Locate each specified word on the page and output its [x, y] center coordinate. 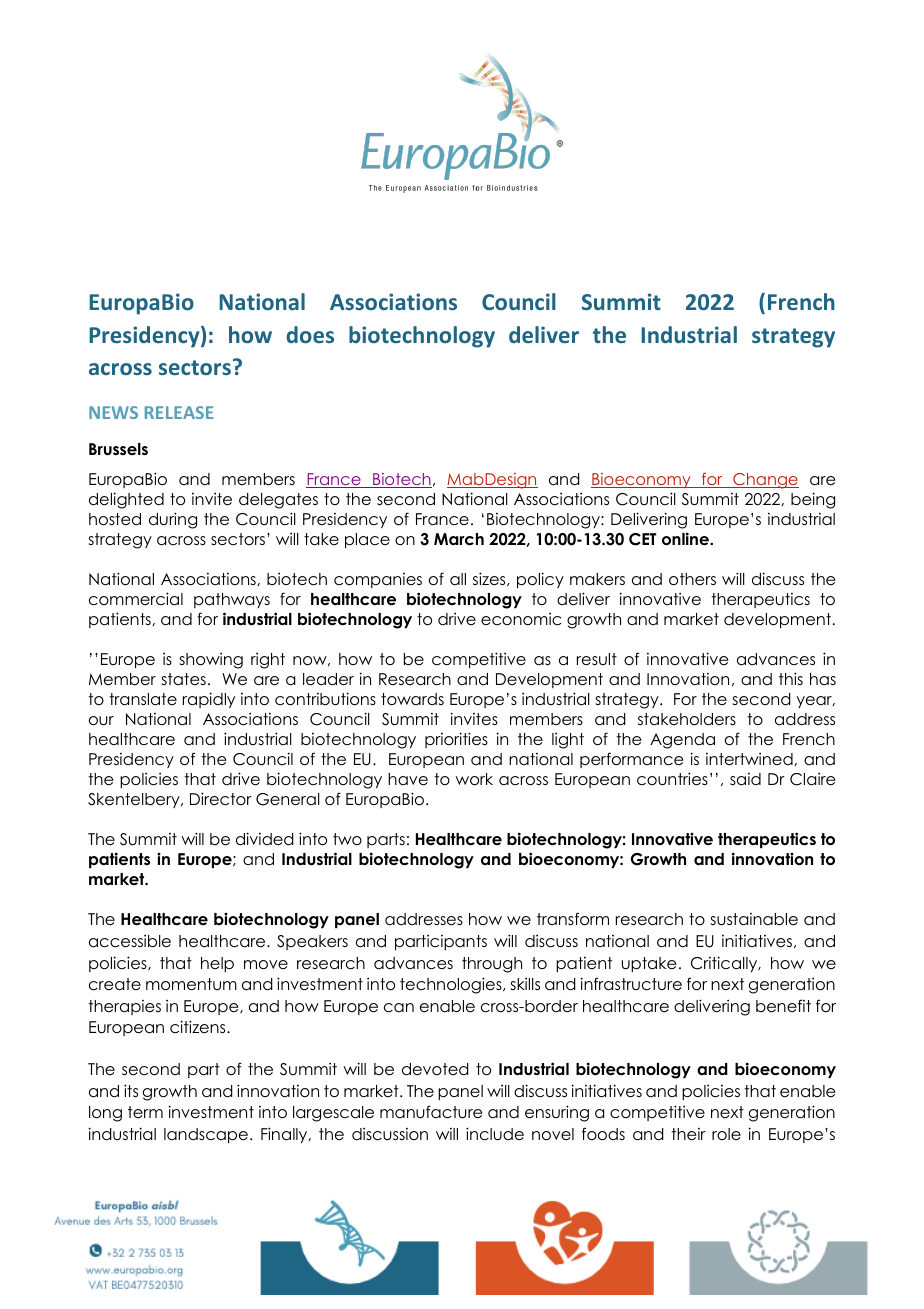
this [791, 678]
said [745, 779]
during [173, 520]
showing [211, 661]
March [459, 539]
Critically [725, 964]
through [492, 965]
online [686, 539]
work [474, 779]
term [145, 1112]
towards [412, 699]
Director [221, 799]
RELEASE [179, 412]
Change [765, 481]
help [217, 964]
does [310, 334]
